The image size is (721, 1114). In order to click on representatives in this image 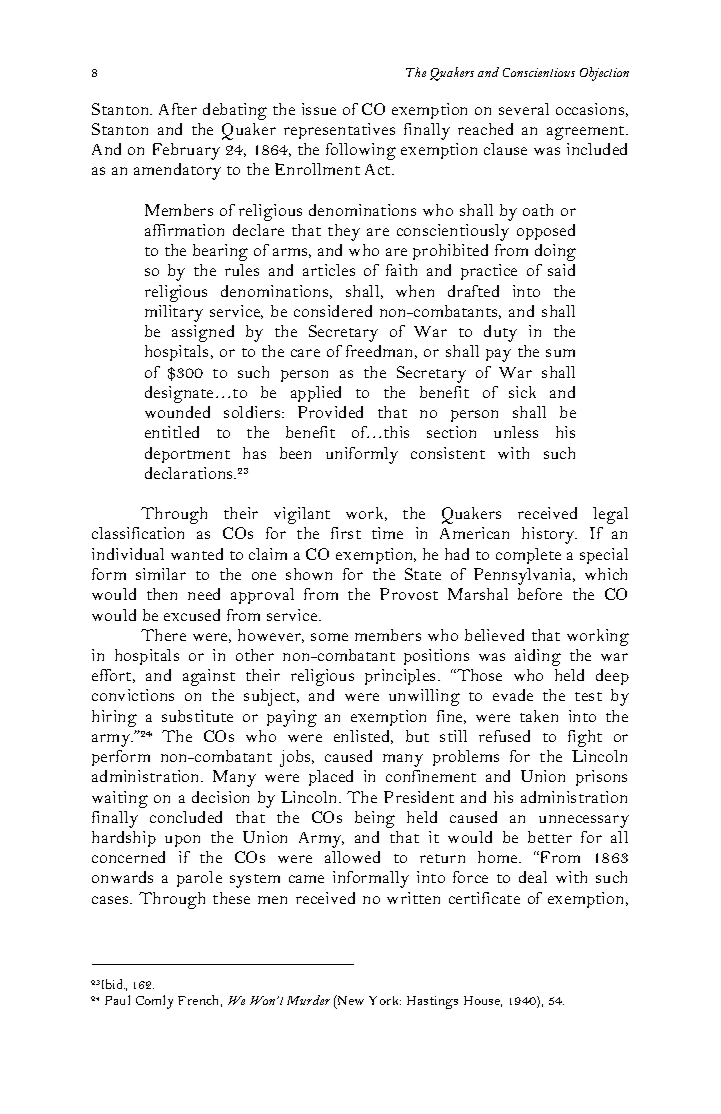, I will do `click(339, 131)`.
